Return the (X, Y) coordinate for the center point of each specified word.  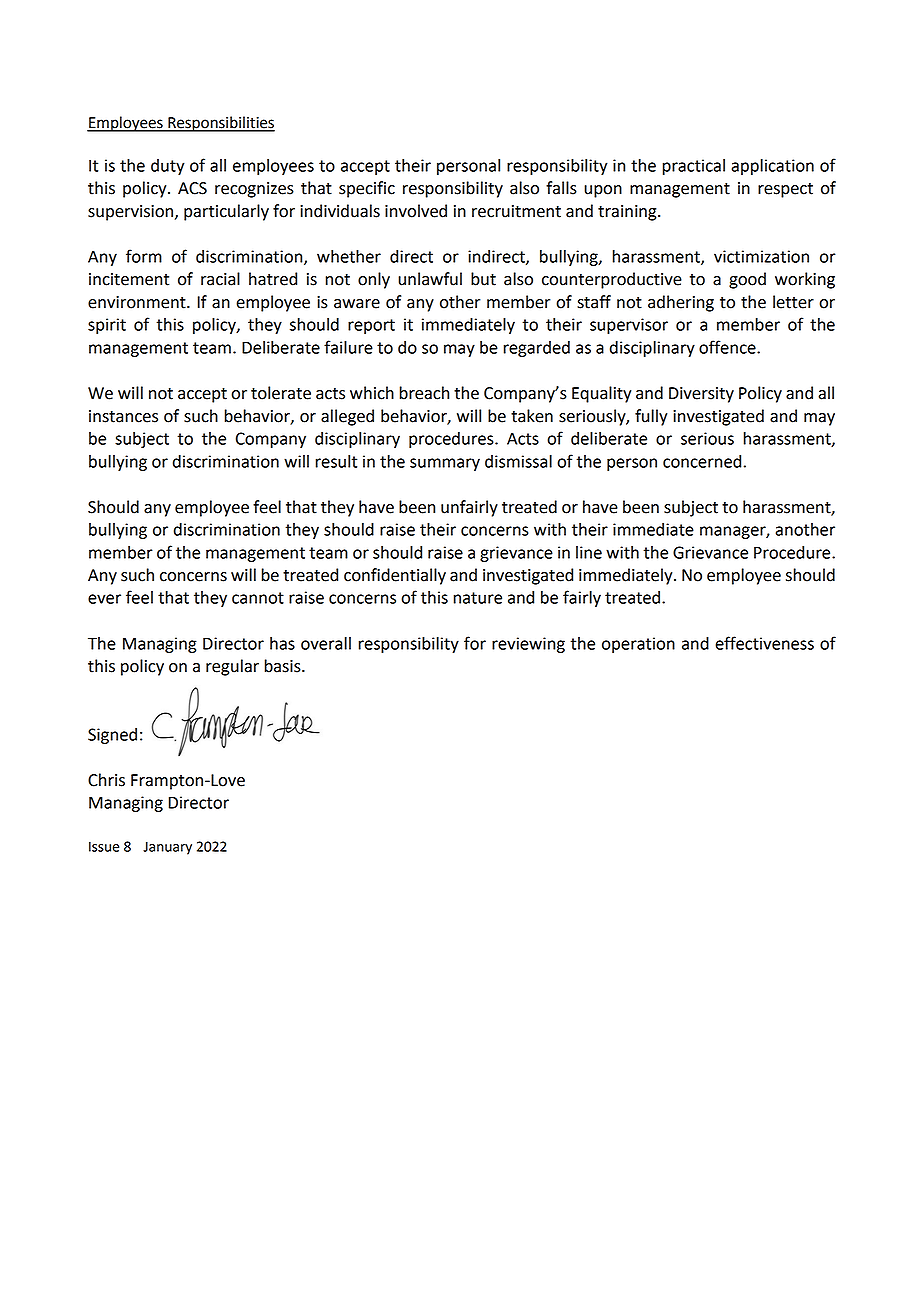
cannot (258, 598)
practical (694, 167)
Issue (104, 847)
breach (424, 393)
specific (367, 189)
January (167, 848)
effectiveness (764, 643)
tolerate (281, 393)
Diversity (701, 395)
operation (638, 645)
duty (168, 167)
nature (478, 598)
